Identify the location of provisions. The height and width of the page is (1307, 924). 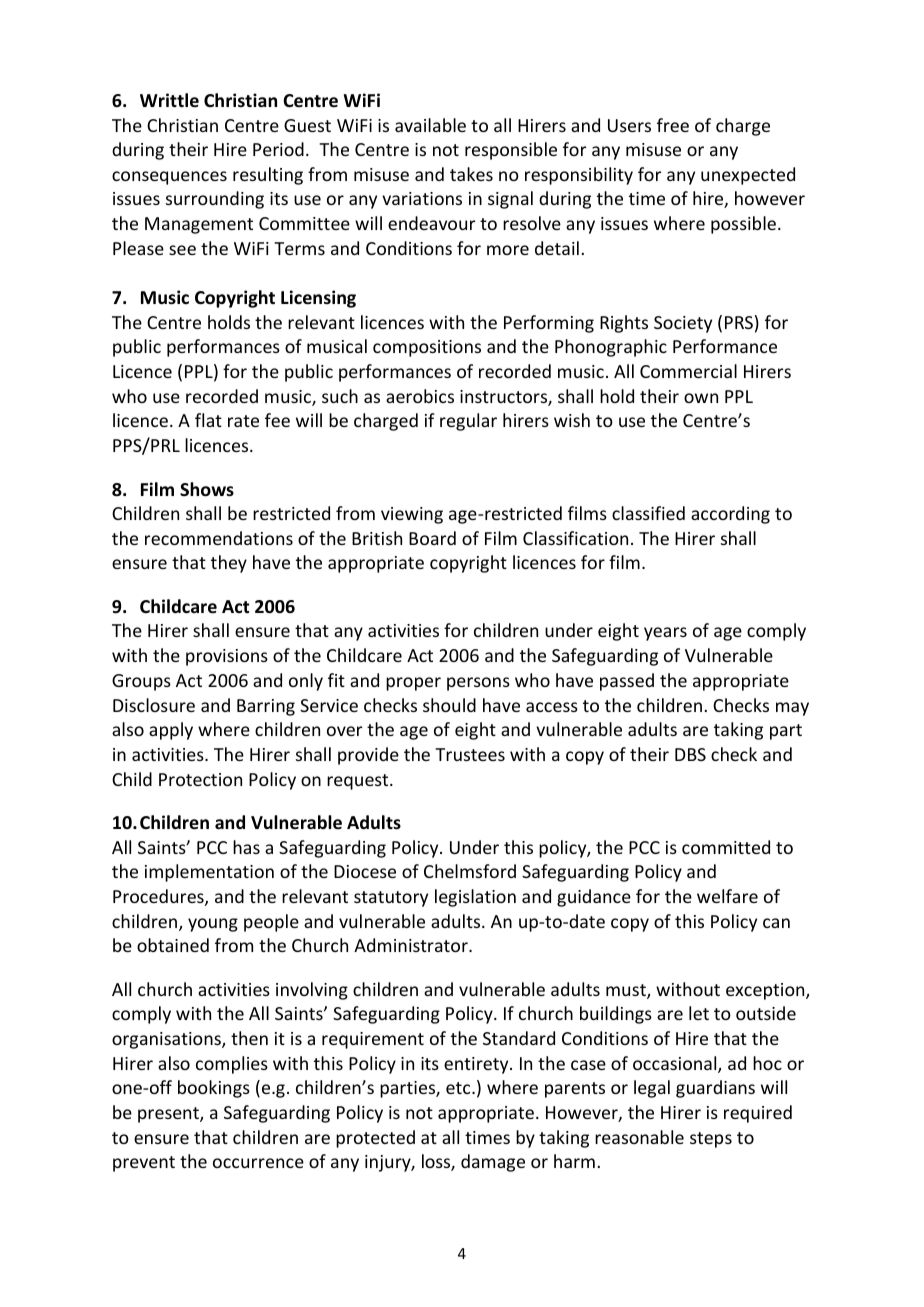
(227, 657).
